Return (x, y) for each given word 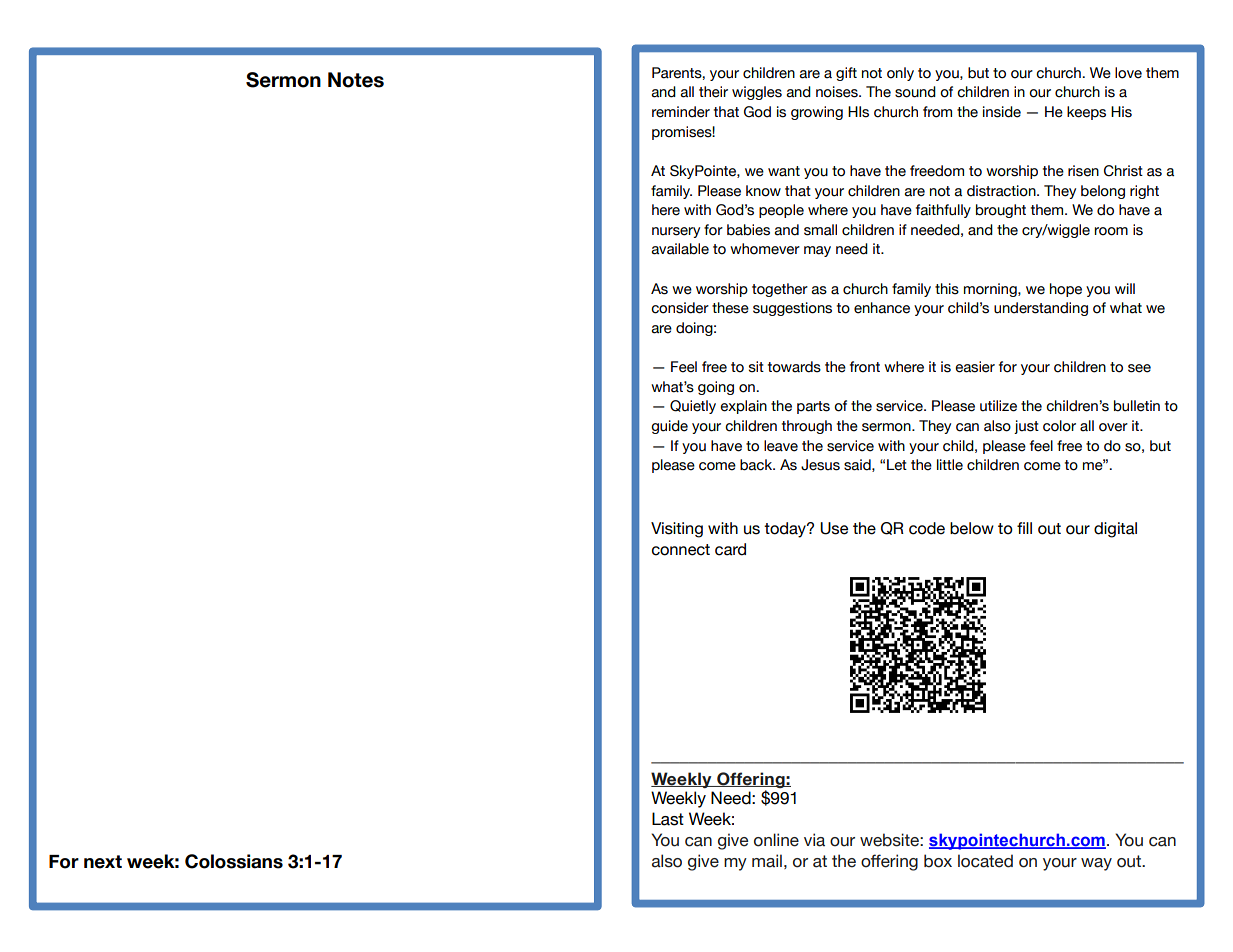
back (757, 465)
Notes (356, 80)
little (950, 465)
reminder (681, 112)
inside (1002, 112)
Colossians (234, 861)
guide (669, 427)
